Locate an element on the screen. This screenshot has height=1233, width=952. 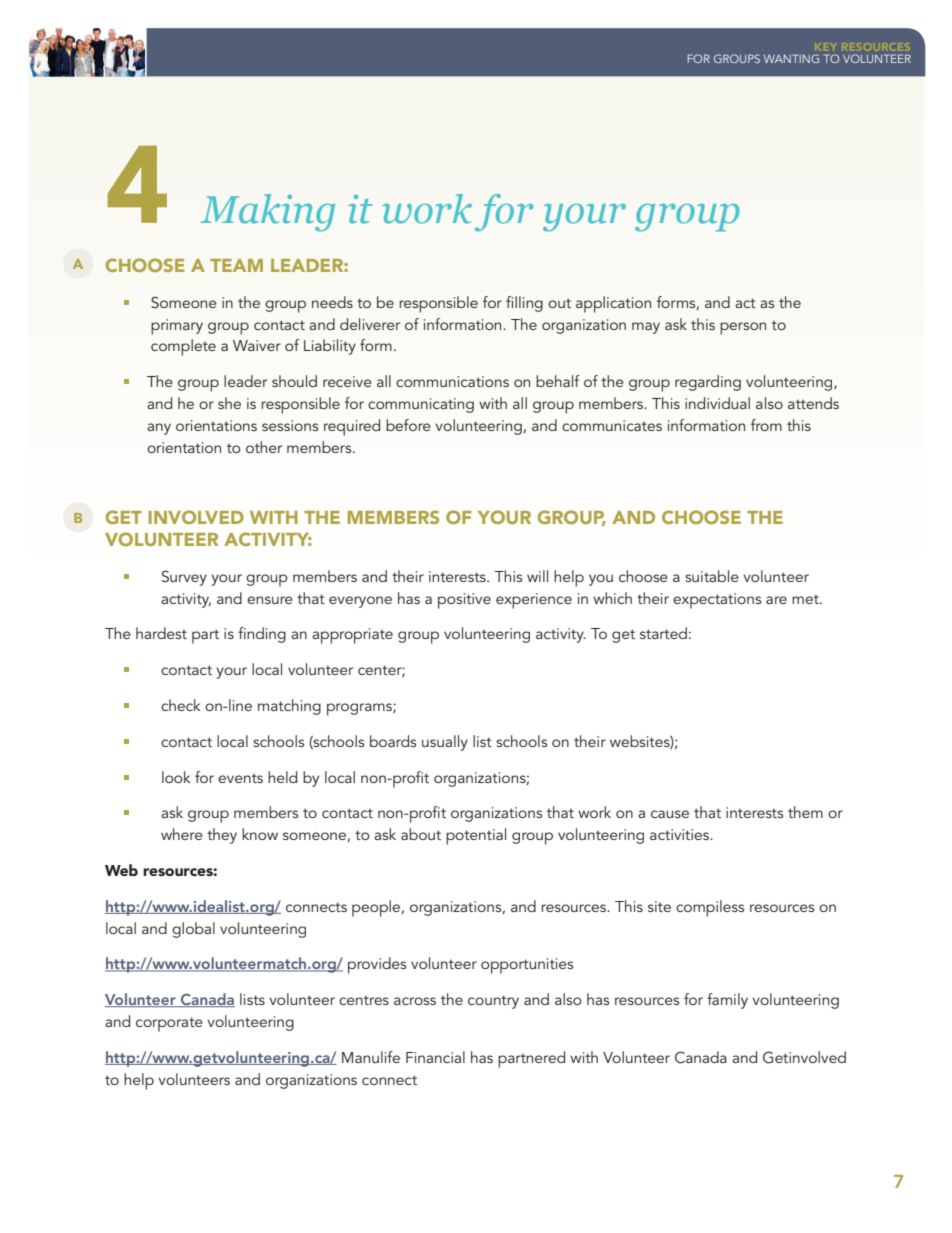
corporate is located at coordinates (169, 1024).
